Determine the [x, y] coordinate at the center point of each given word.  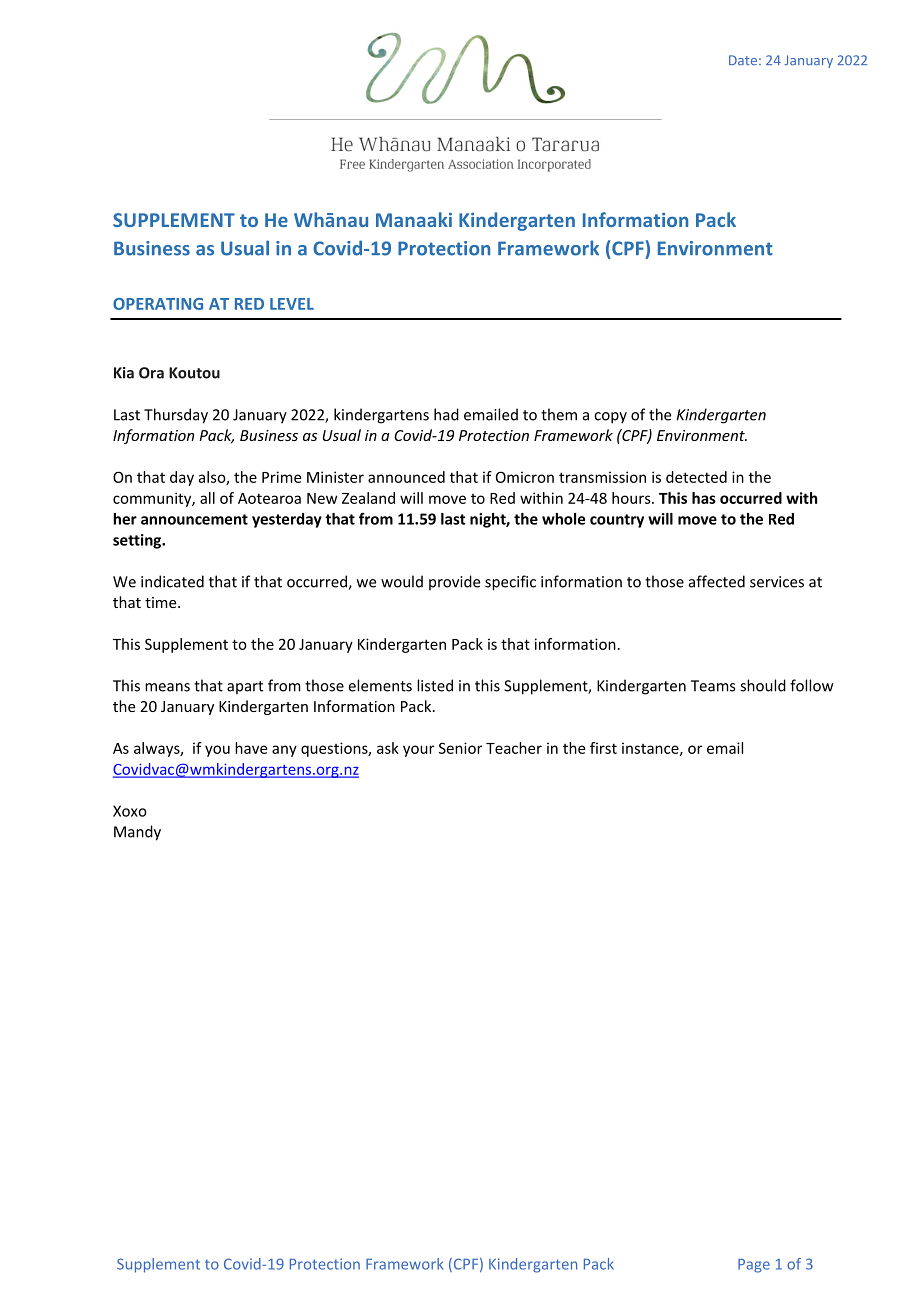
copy [610, 418]
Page [754, 1266]
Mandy [137, 833]
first [603, 748]
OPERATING [158, 304]
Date [743, 60]
